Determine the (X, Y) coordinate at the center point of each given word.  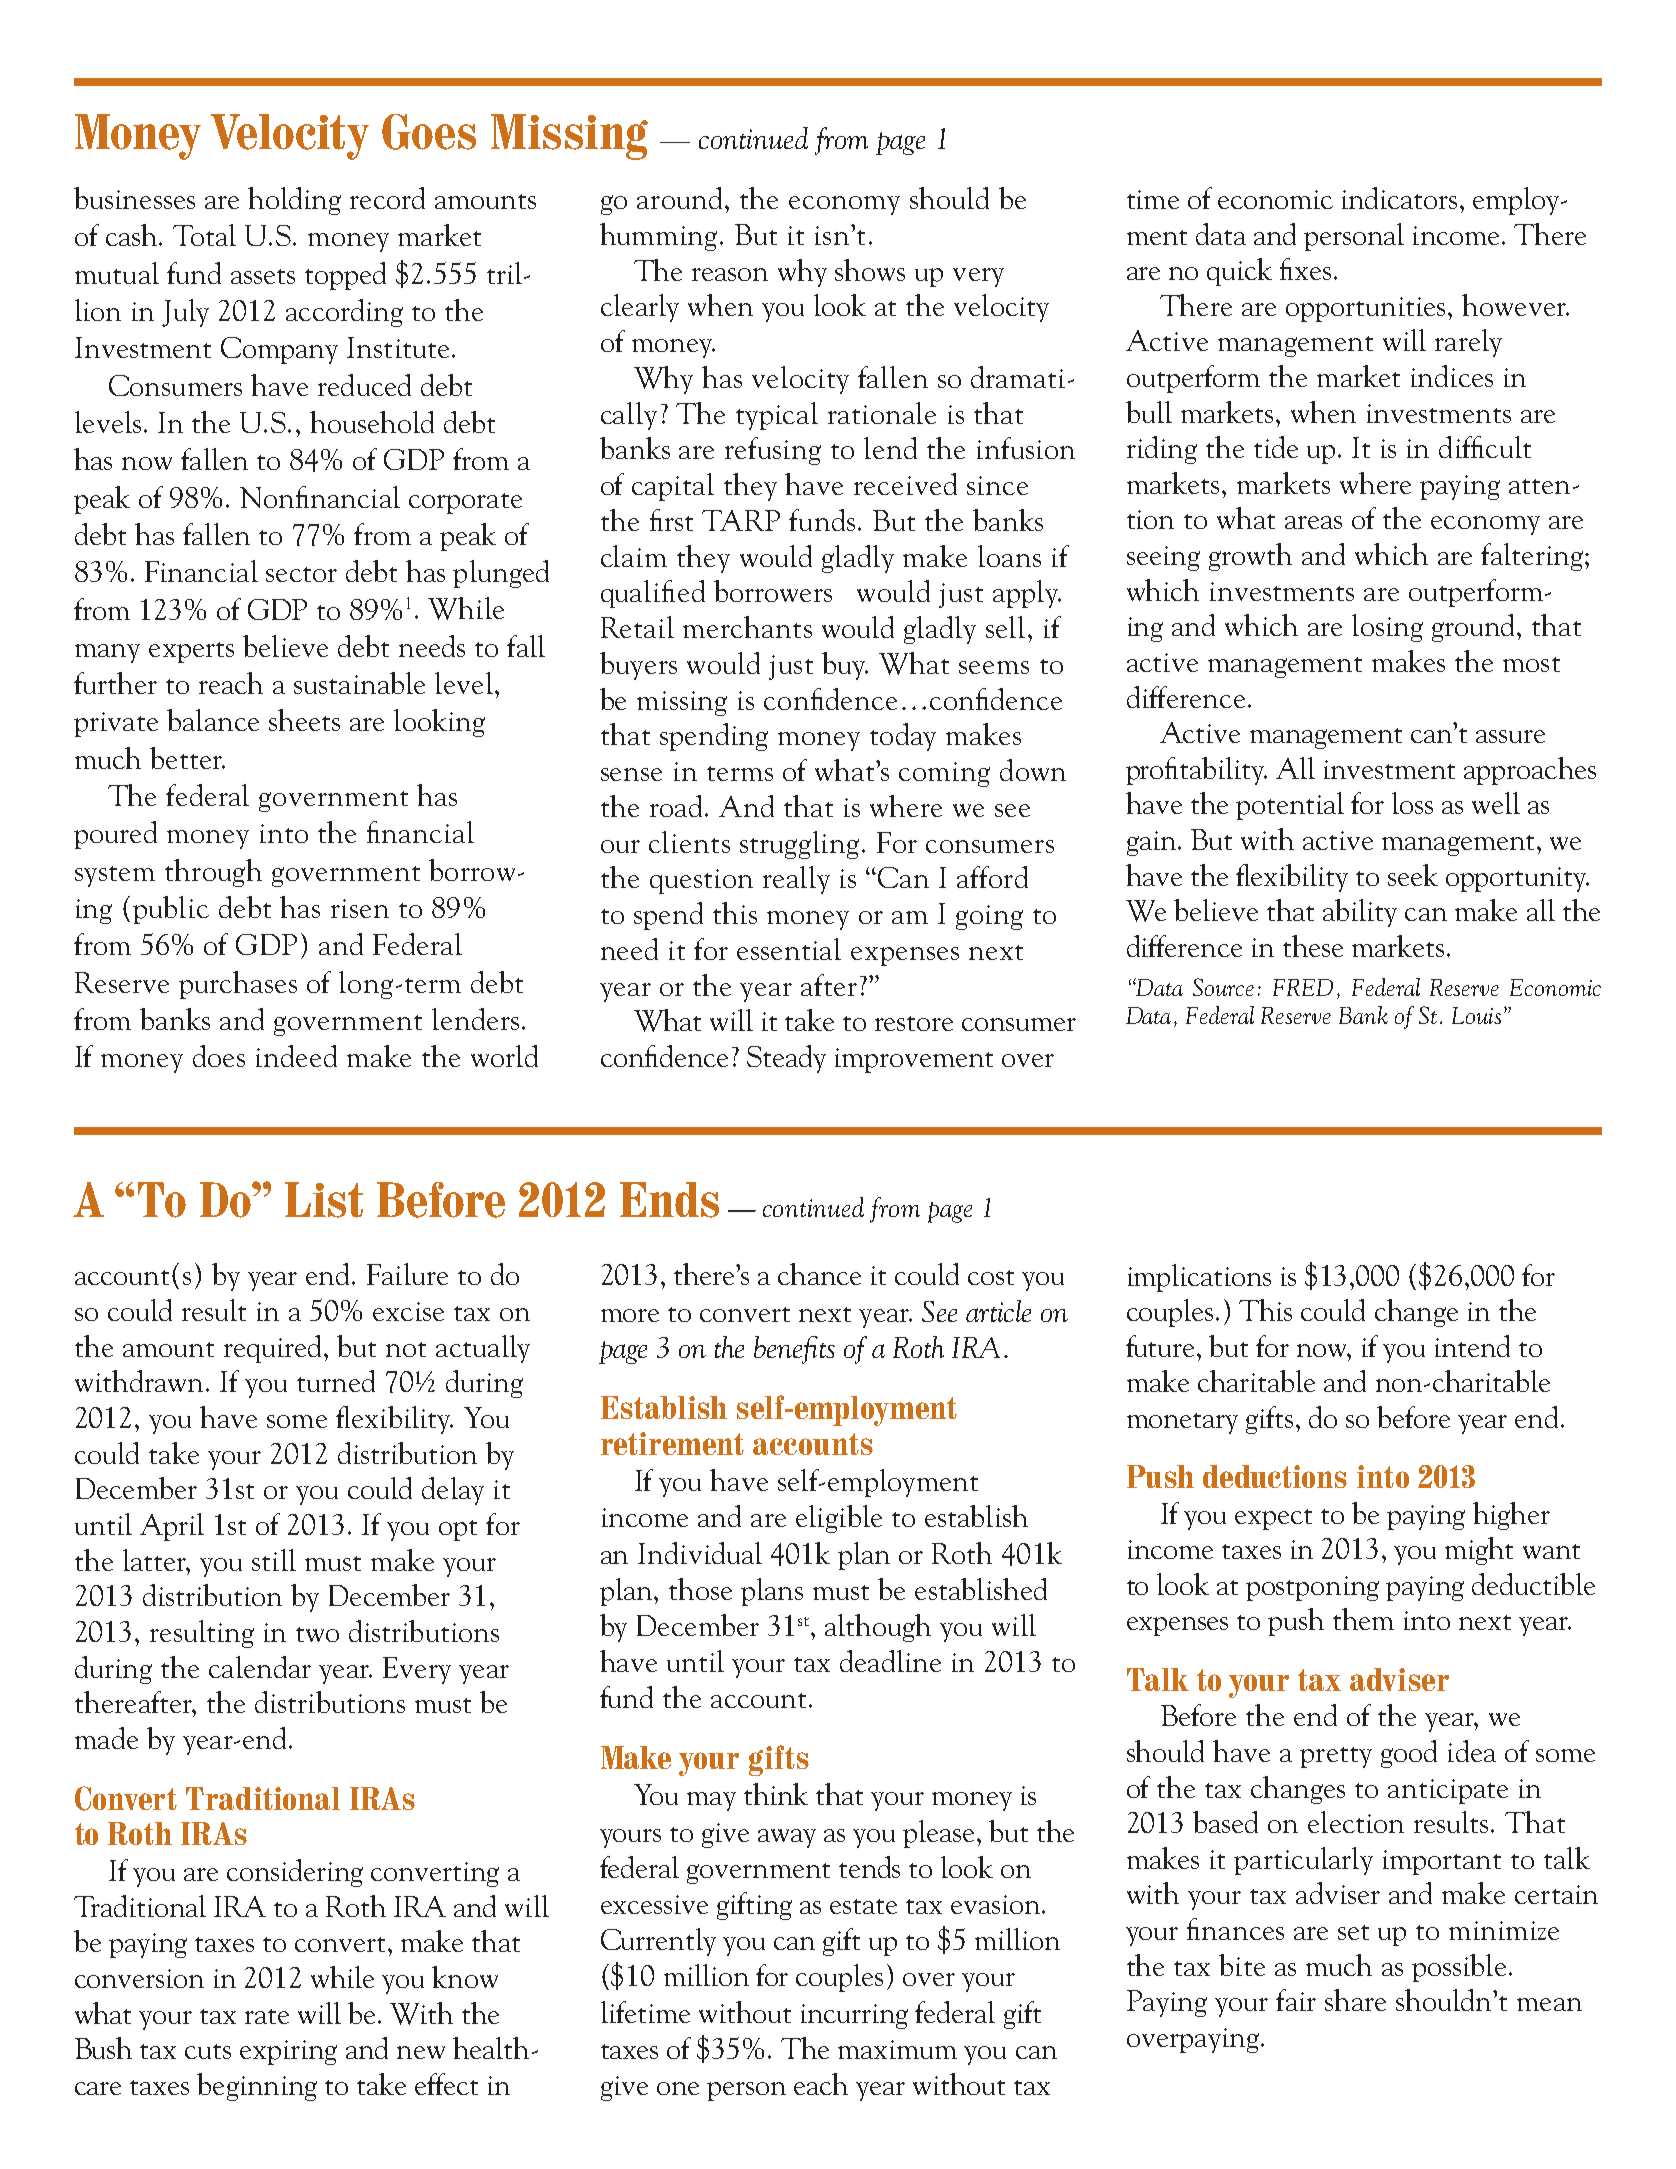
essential (789, 949)
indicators (1399, 198)
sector (301, 574)
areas (1313, 522)
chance (819, 1274)
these (1313, 946)
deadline (890, 1661)
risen (360, 908)
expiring (288, 2052)
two (317, 1634)
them (1363, 1619)
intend (1472, 1346)
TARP (741, 520)
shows (870, 270)
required (274, 1349)
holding (294, 201)
